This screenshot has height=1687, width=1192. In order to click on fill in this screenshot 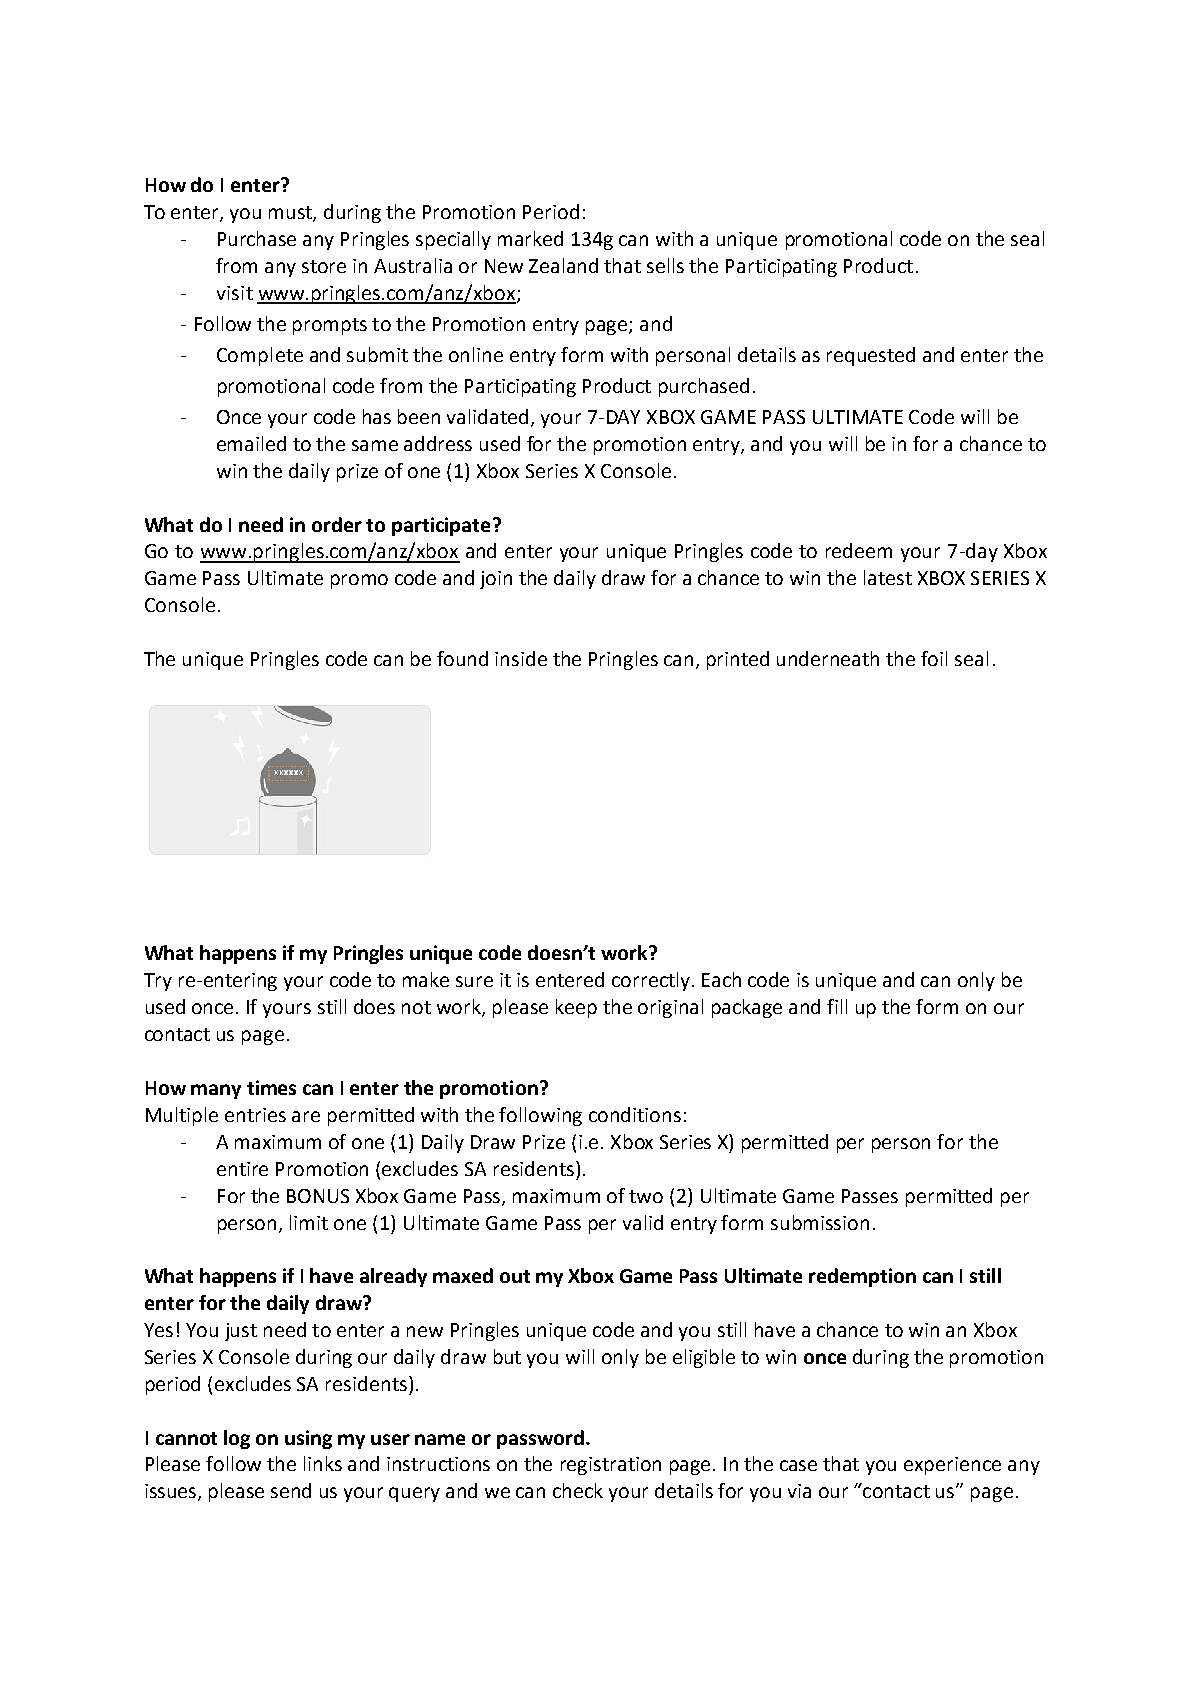, I will do `click(837, 1006)`.
